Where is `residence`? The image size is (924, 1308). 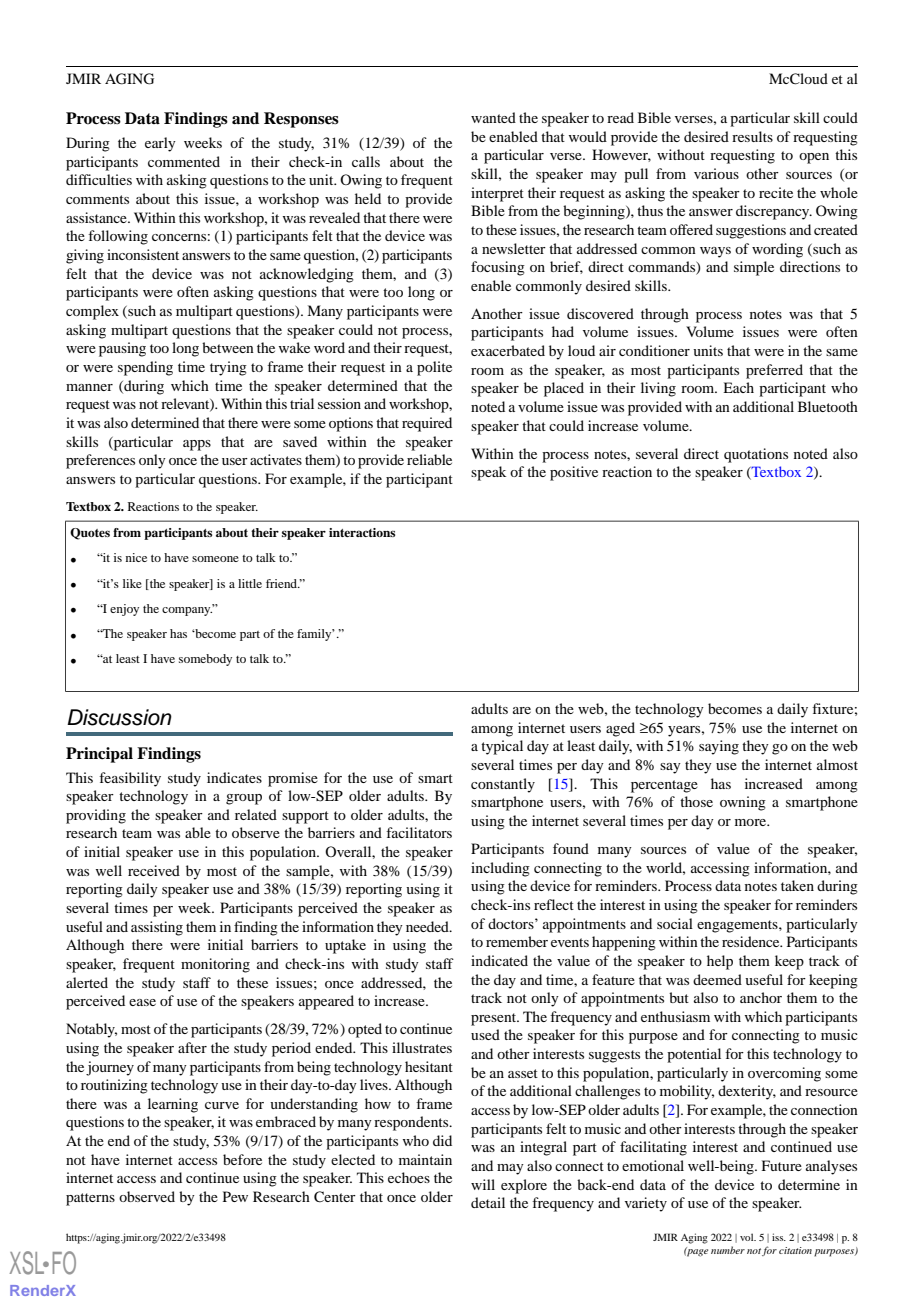 residence is located at coordinates (752, 941).
